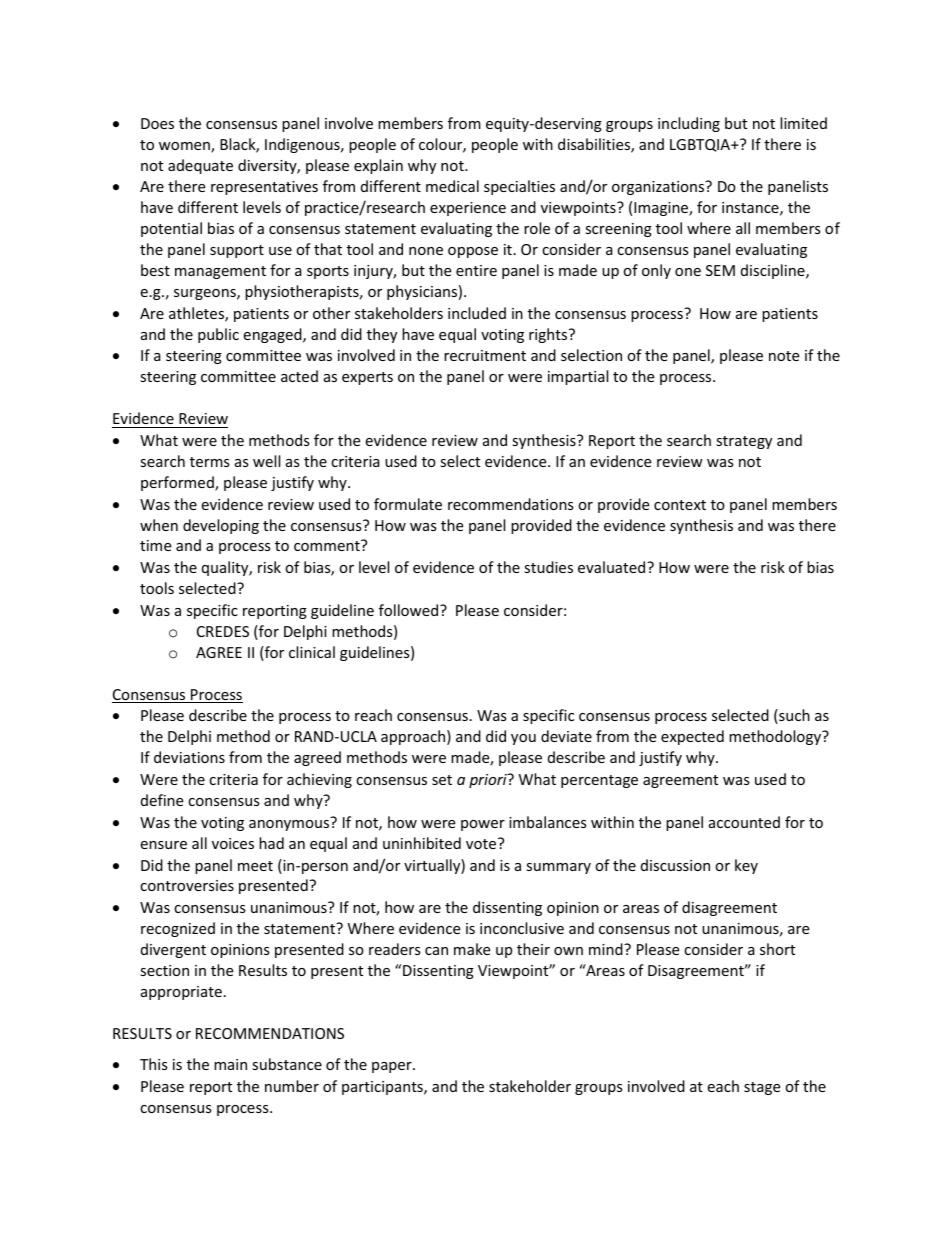 Image resolution: width=952 pixels, height=1233 pixels. What do you see at coordinates (233, 843) in the document?
I see `voices` at bounding box center [233, 843].
